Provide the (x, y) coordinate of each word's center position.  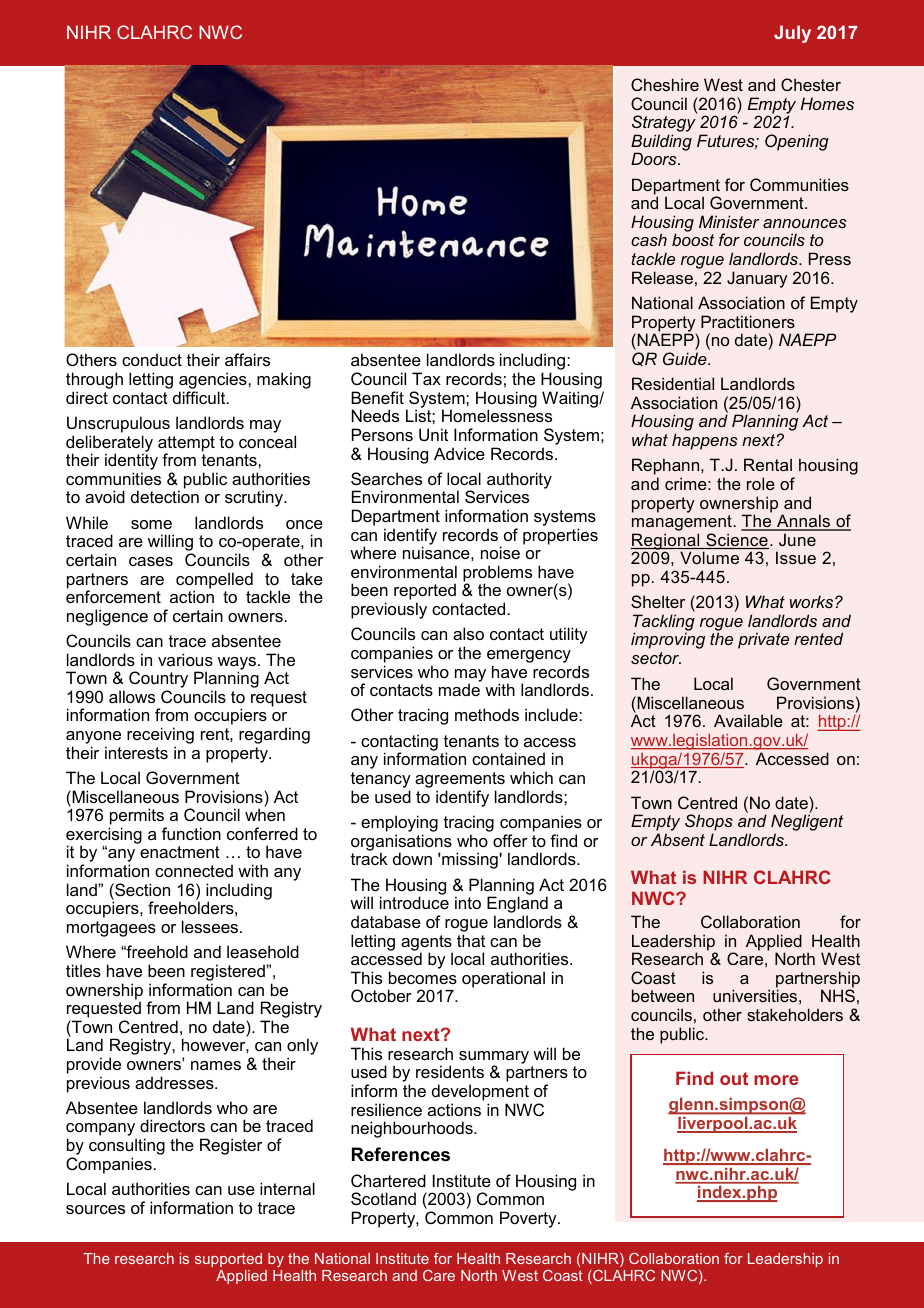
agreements (460, 781)
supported (228, 1260)
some (151, 524)
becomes (423, 977)
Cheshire (665, 84)
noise (500, 552)
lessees (210, 926)
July (792, 34)
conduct (152, 359)
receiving (160, 737)
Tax (426, 378)
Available (748, 720)
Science (736, 541)
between (663, 995)
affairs (247, 359)
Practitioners (748, 321)
